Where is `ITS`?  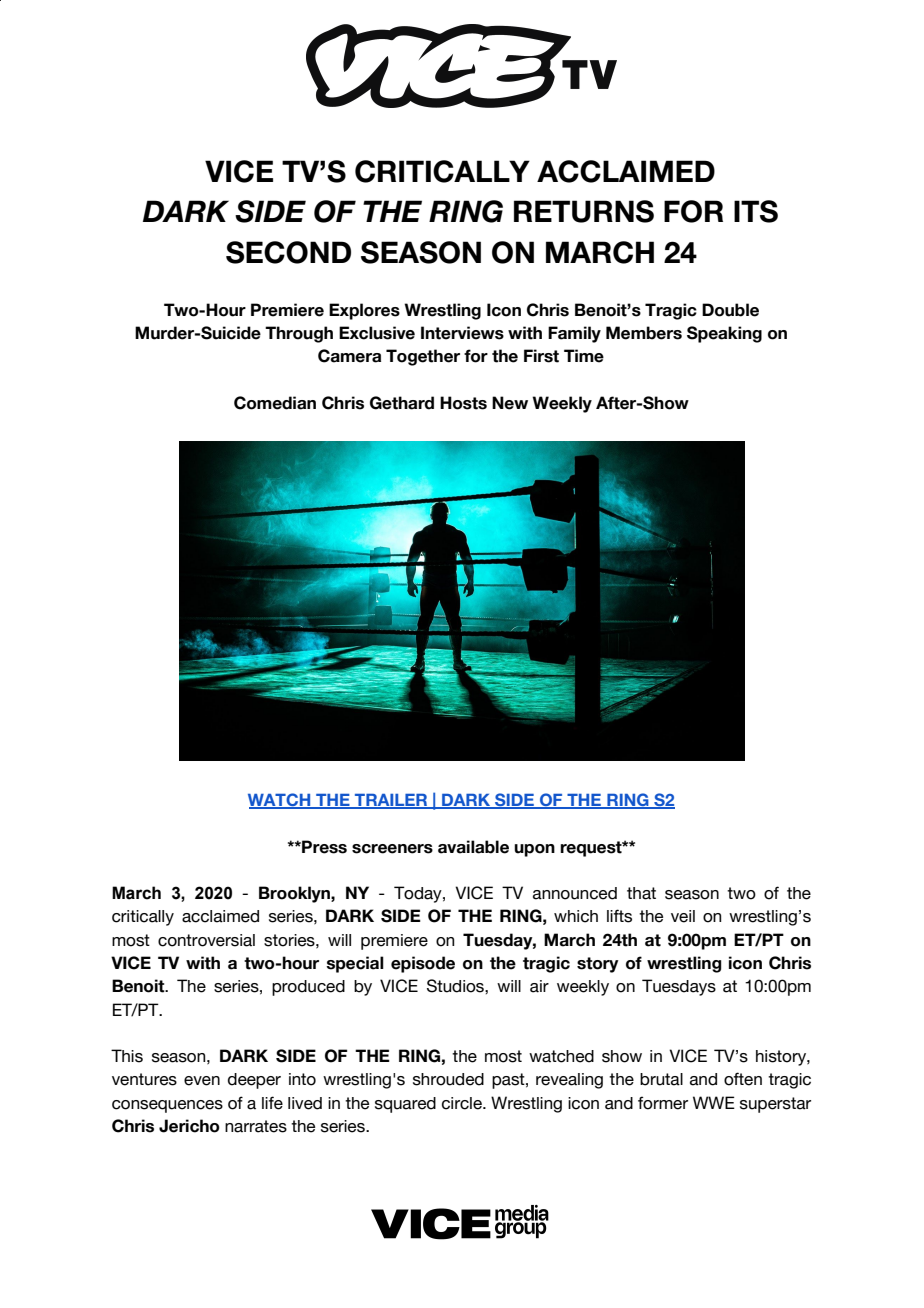
ITS is located at coordinates (756, 211).
